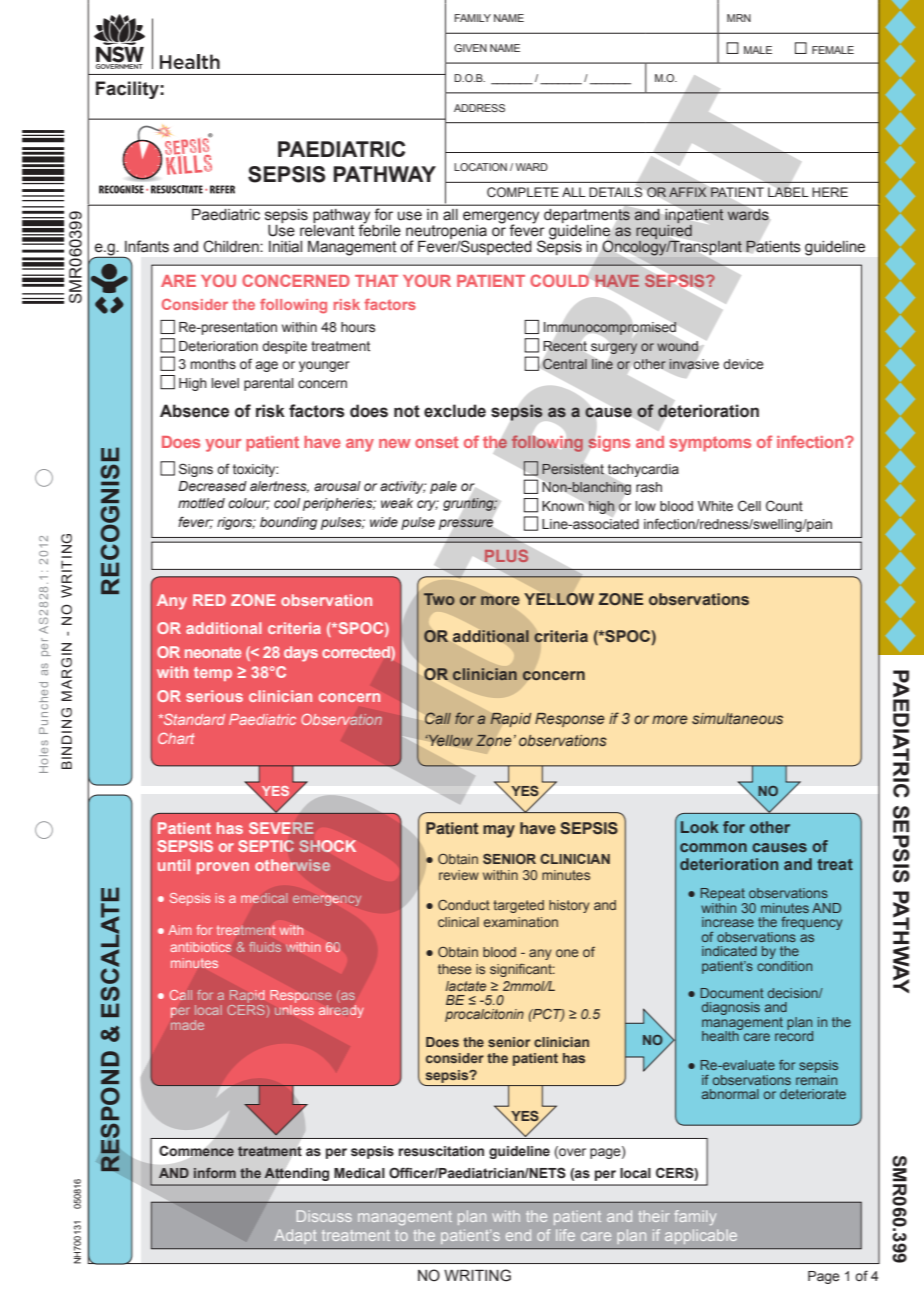 The width and height of the screenshot is (924, 1308). What do you see at coordinates (439, 599) in the screenshot?
I see `Two` at bounding box center [439, 599].
